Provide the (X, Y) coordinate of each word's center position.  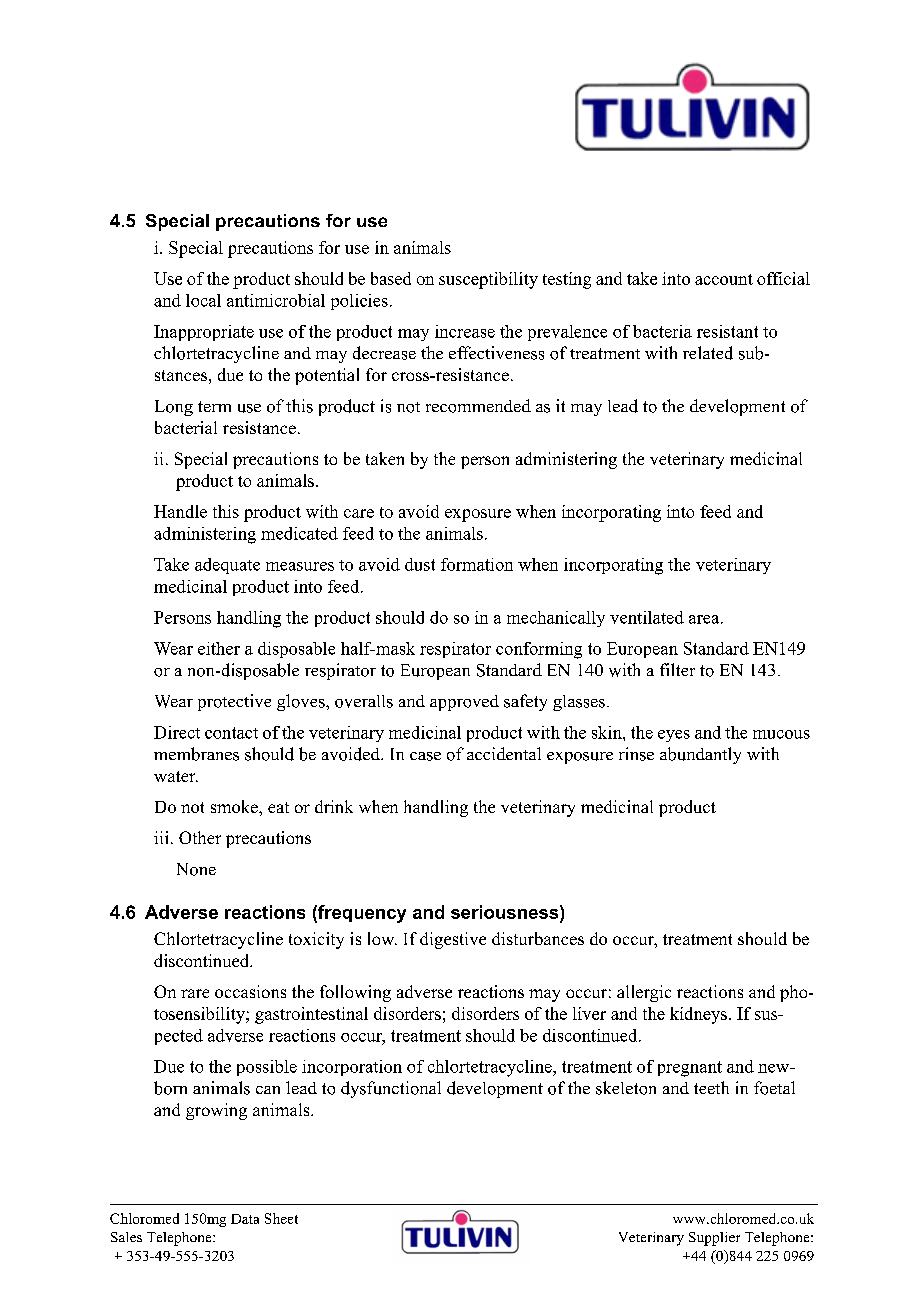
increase (465, 331)
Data (245, 1219)
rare (195, 993)
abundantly (700, 755)
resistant (727, 331)
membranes (196, 754)
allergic (644, 993)
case (425, 756)
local (203, 300)
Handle (180, 511)
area (705, 619)
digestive (453, 940)
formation (477, 564)
